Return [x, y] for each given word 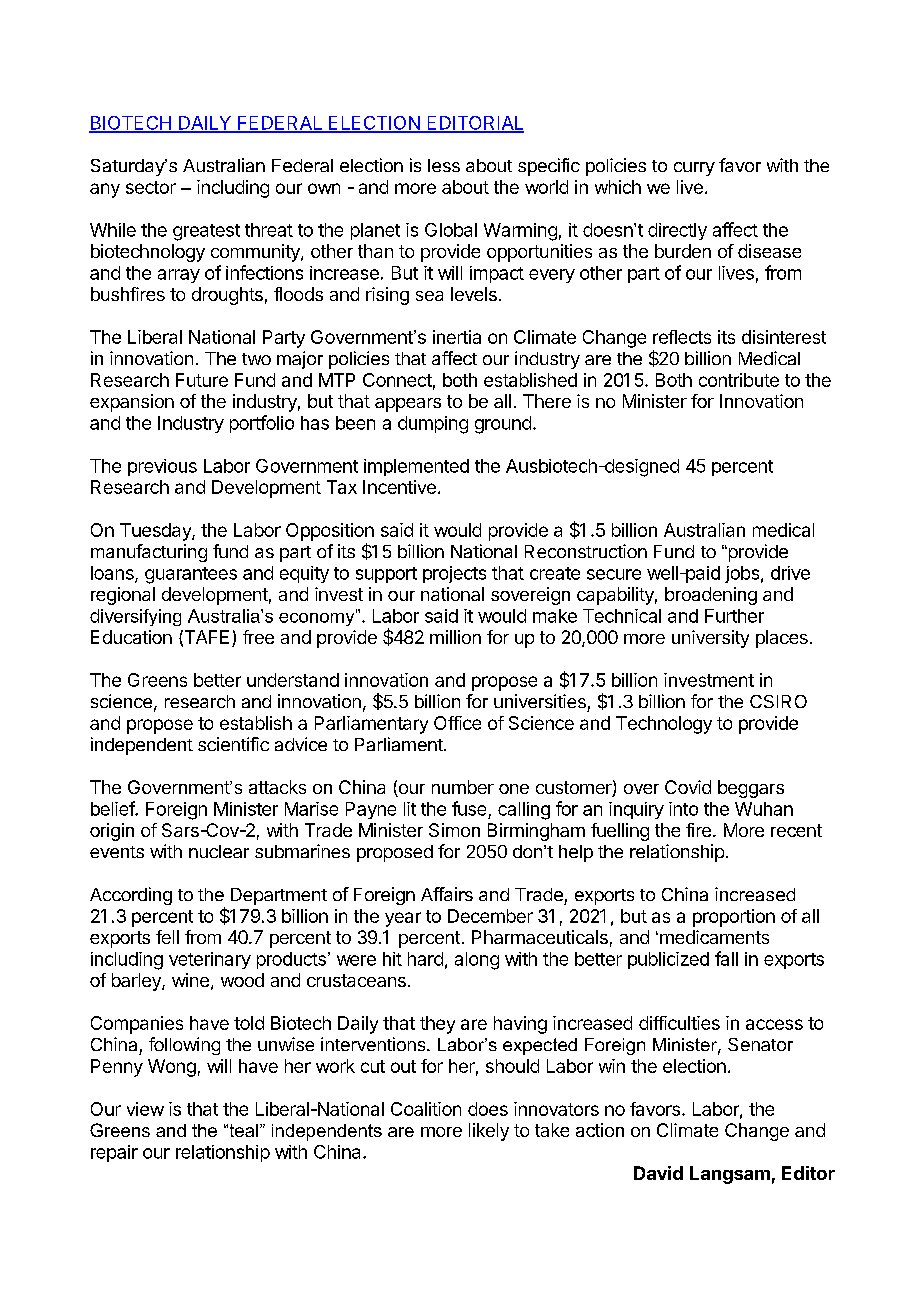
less [444, 165]
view [145, 1109]
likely [489, 1132]
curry [694, 169]
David [658, 1173]
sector [151, 187]
